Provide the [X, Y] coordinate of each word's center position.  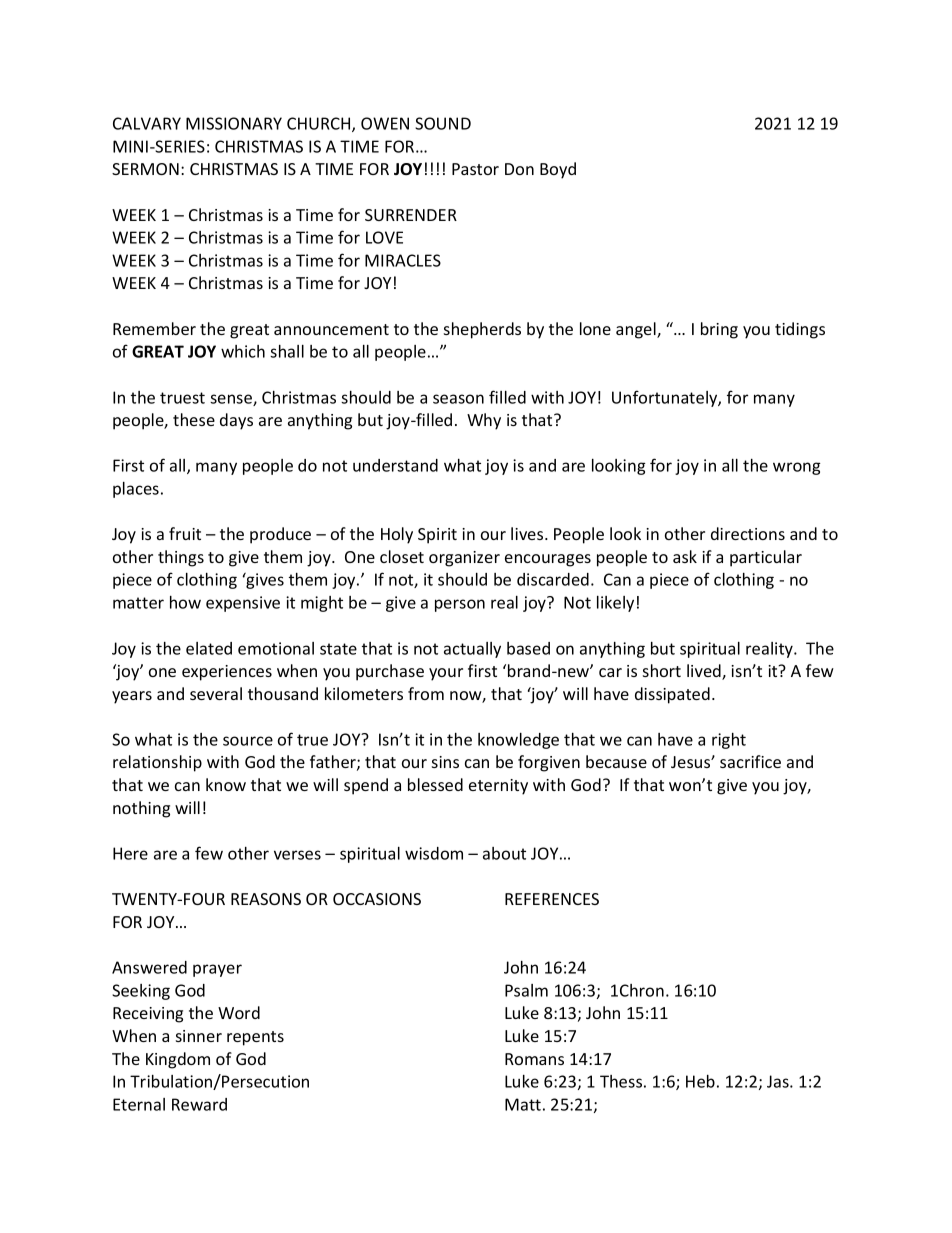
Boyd [558, 170]
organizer [464, 559]
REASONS [266, 899]
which [243, 351]
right [729, 741]
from [426, 693]
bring [719, 330]
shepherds [482, 330]
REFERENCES [552, 899]
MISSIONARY [234, 123]
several [216, 693]
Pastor [475, 169]
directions [748, 533]
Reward [199, 1104]
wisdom [434, 853]
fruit [185, 533]
